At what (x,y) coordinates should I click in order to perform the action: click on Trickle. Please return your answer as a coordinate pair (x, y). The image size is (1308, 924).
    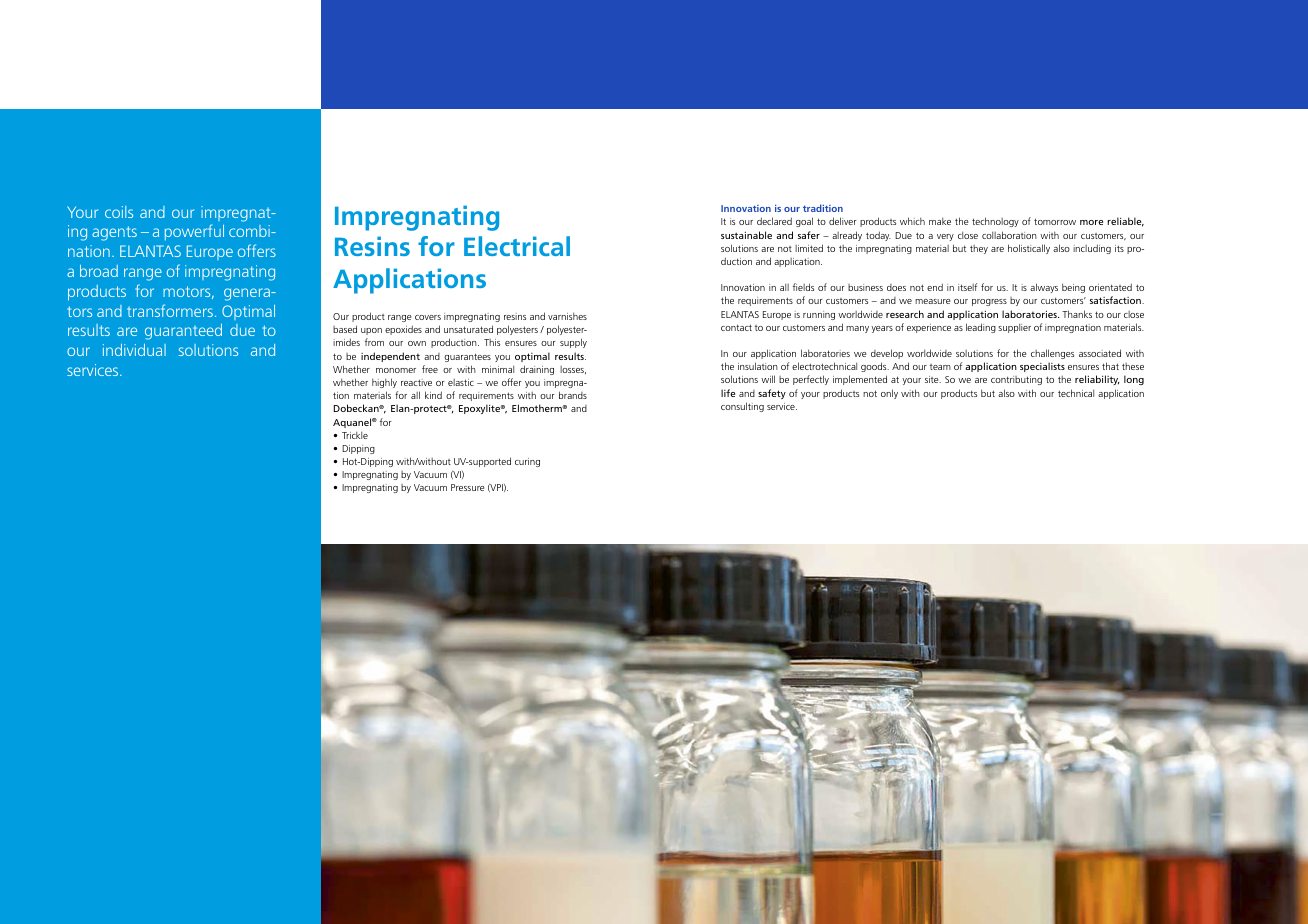
    Looking at the image, I should click on (355, 435).
